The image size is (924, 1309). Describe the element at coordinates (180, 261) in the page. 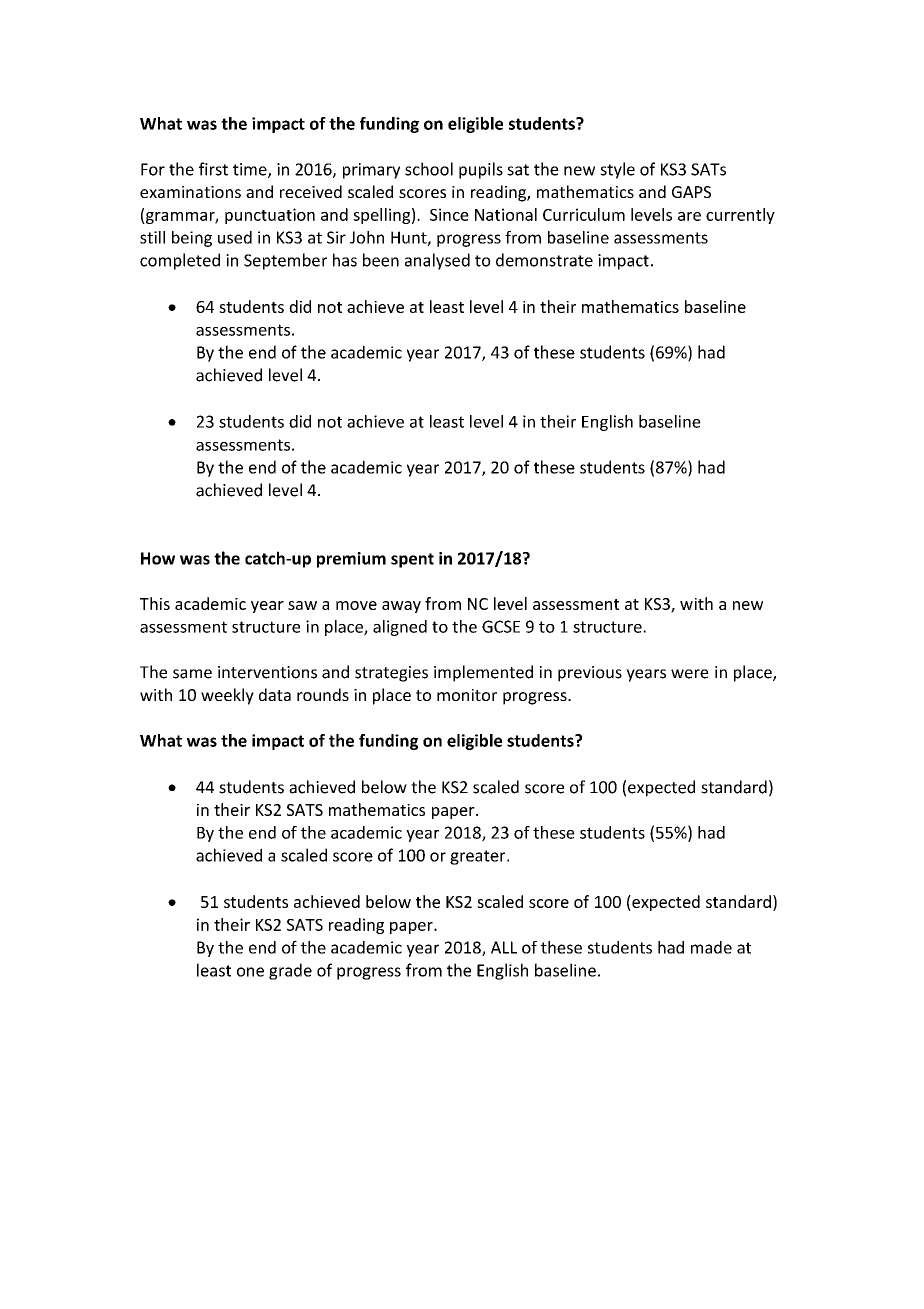

I see `completed` at that location.
